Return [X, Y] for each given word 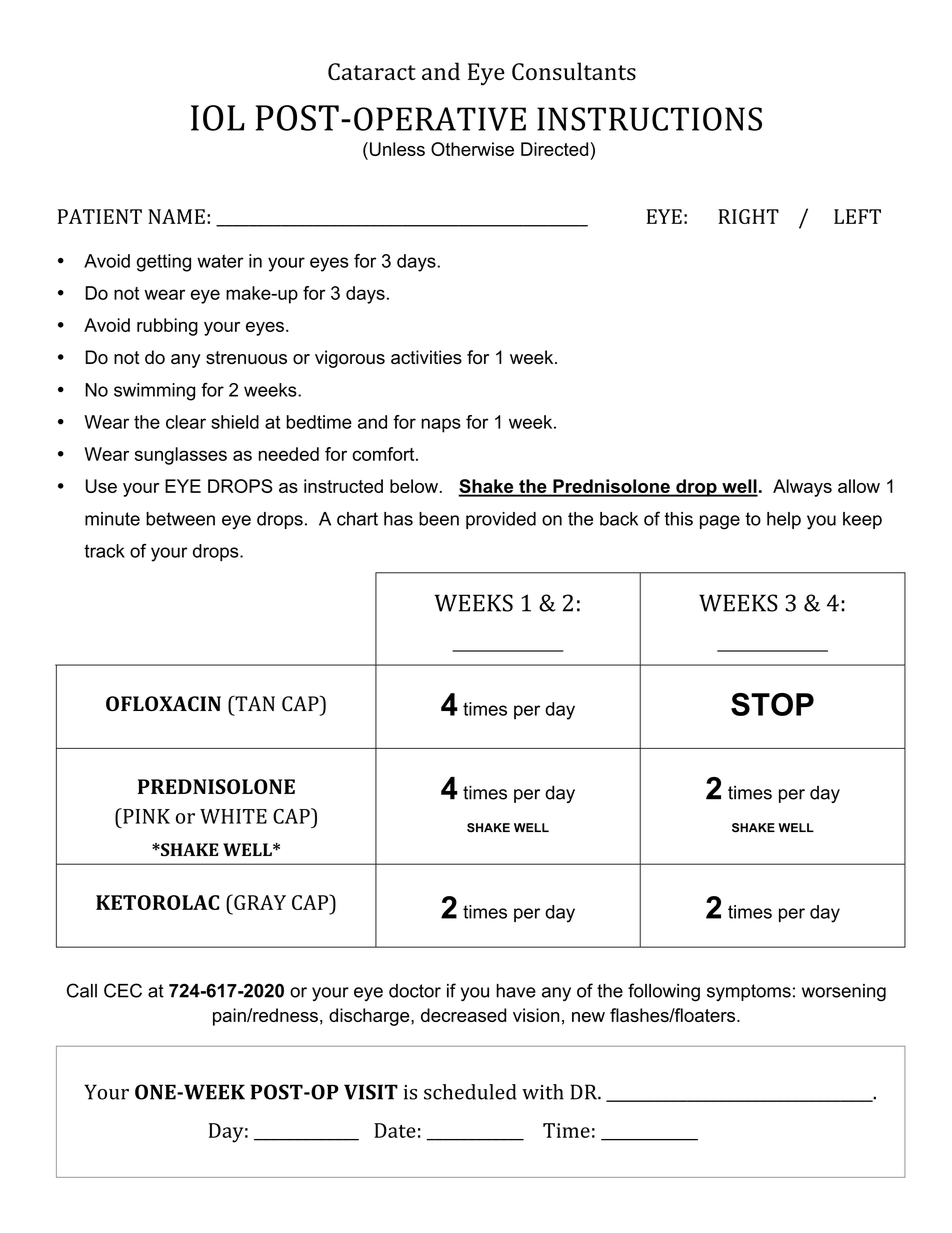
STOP [772, 704]
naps [441, 425]
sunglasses [181, 456]
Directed [554, 149]
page [720, 522]
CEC [123, 990]
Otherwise [472, 149]
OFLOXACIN [163, 704]
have [516, 991]
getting [164, 263]
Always [802, 488]
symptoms [749, 992]
